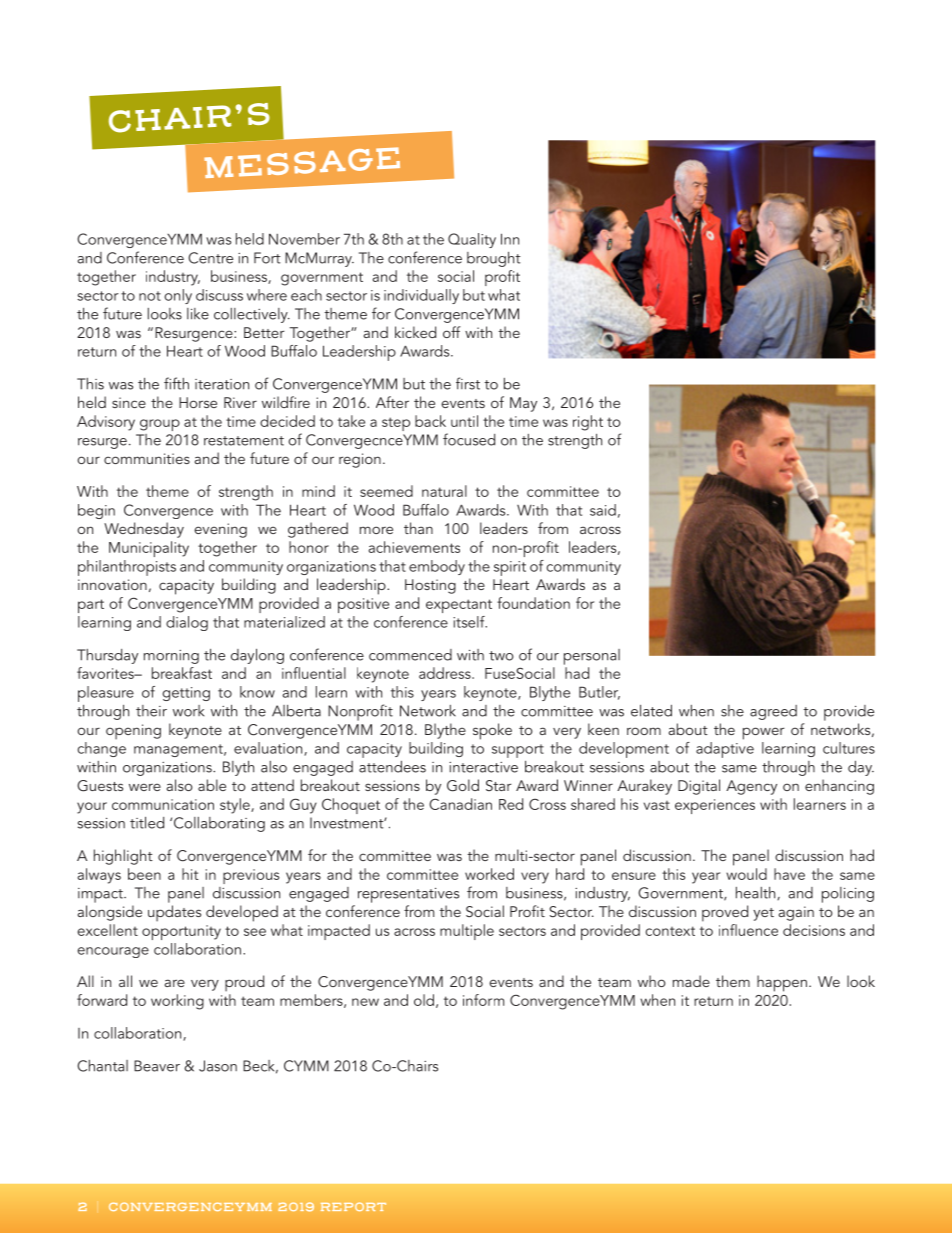 The width and height of the screenshot is (952, 1233). What do you see at coordinates (494, 259) in the screenshot?
I see `brought` at bounding box center [494, 259].
